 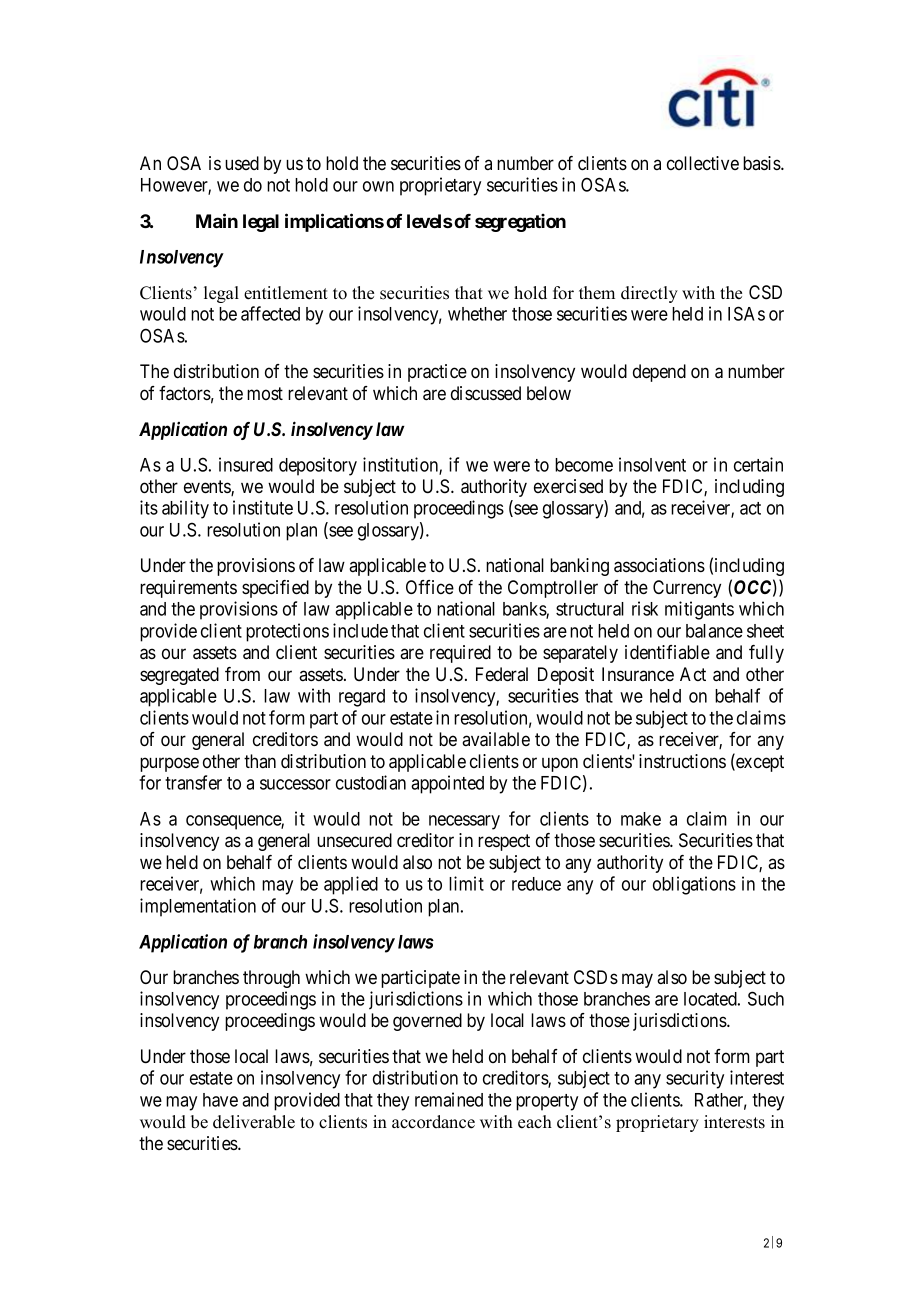 What do you see at coordinates (208, 488) in the document?
I see `events` at bounding box center [208, 488].
